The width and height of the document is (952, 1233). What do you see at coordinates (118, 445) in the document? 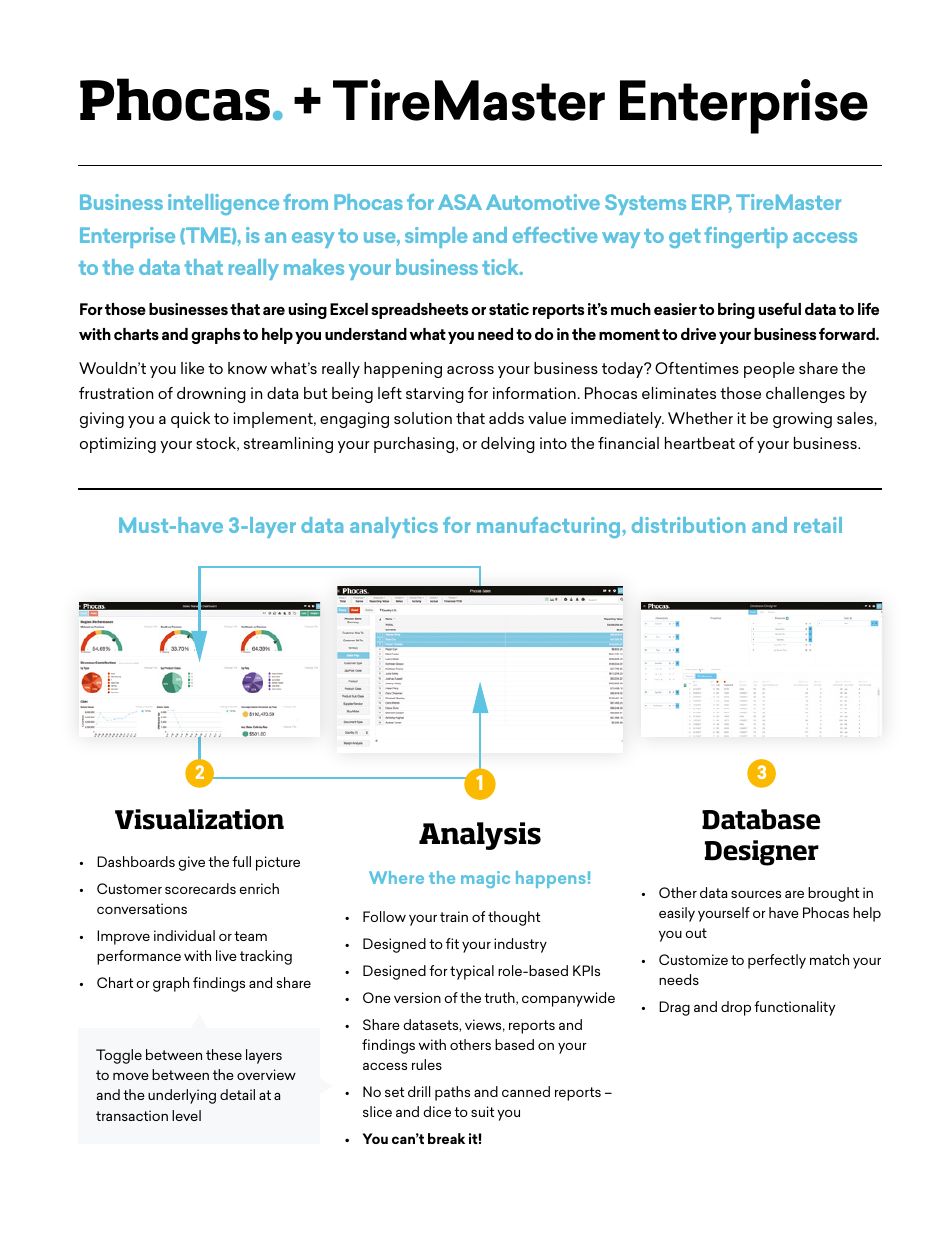
I see `optimizing` at bounding box center [118, 445].
